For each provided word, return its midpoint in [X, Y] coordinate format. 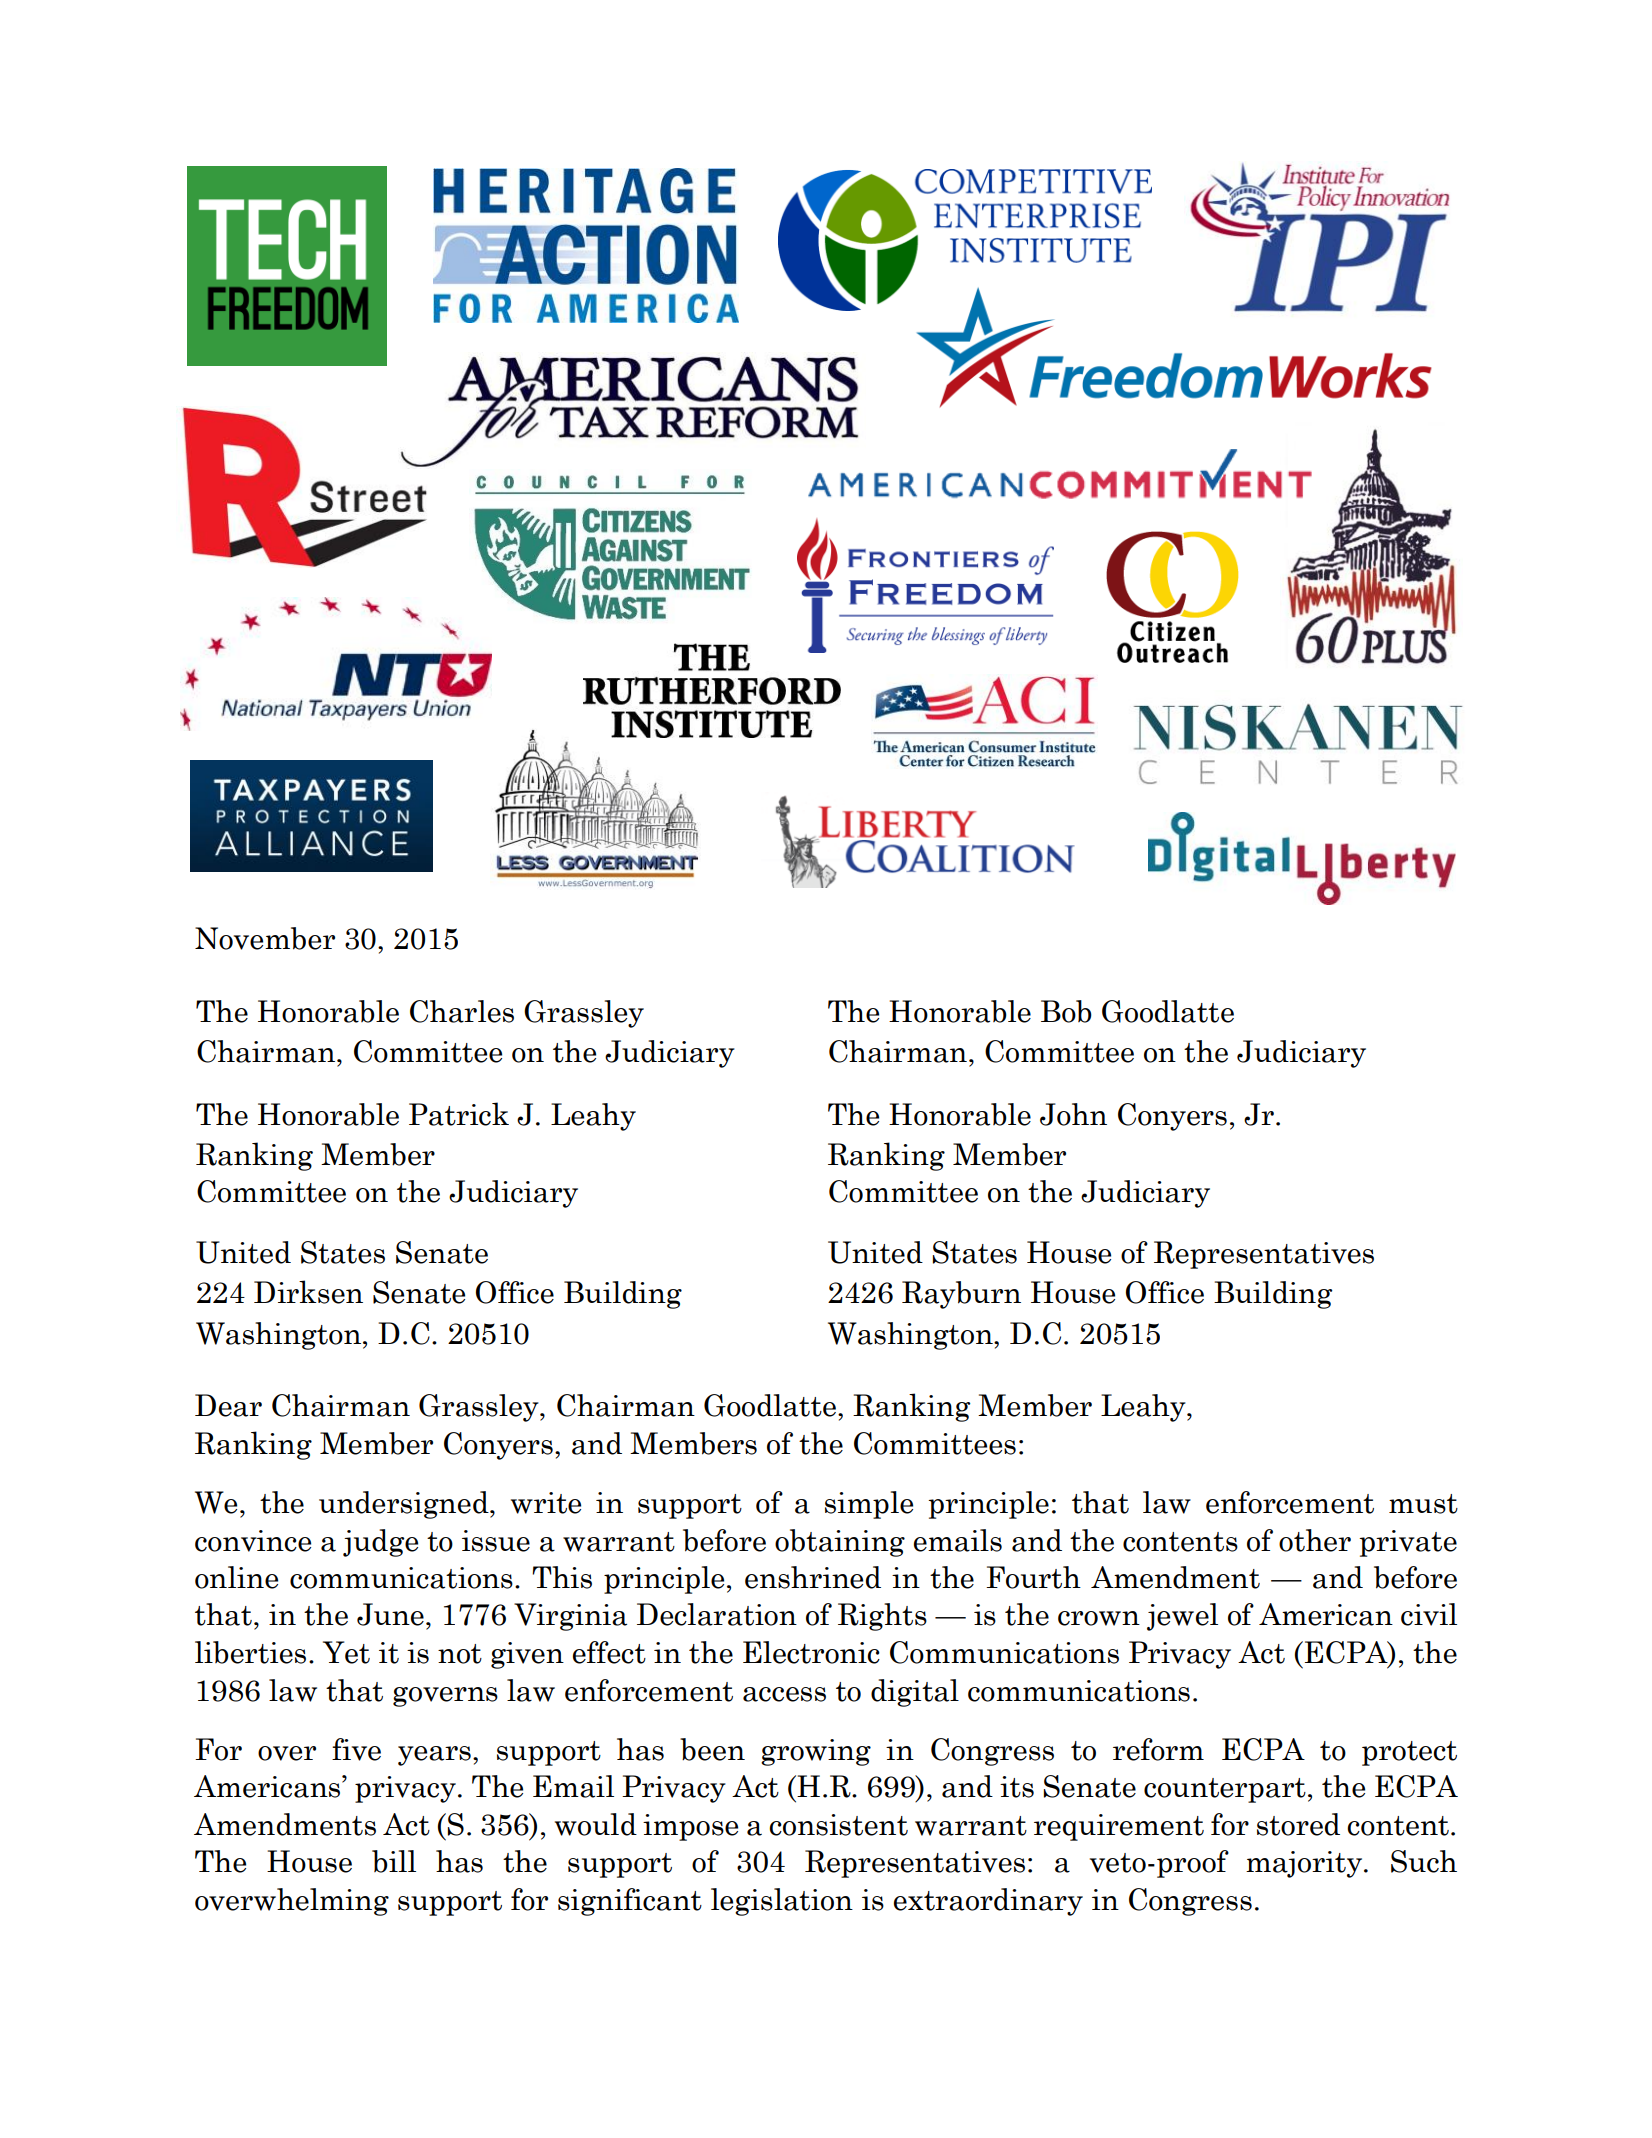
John [1073, 1114]
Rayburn [961, 1295]
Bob [1066, 1011]
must [1423, 1504]
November [265, 938]
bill [394, 1861]
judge [380, 1543]
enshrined [813, 1577]
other [1315, 1540]
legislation [782, 1902]
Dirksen [308, 1292]
